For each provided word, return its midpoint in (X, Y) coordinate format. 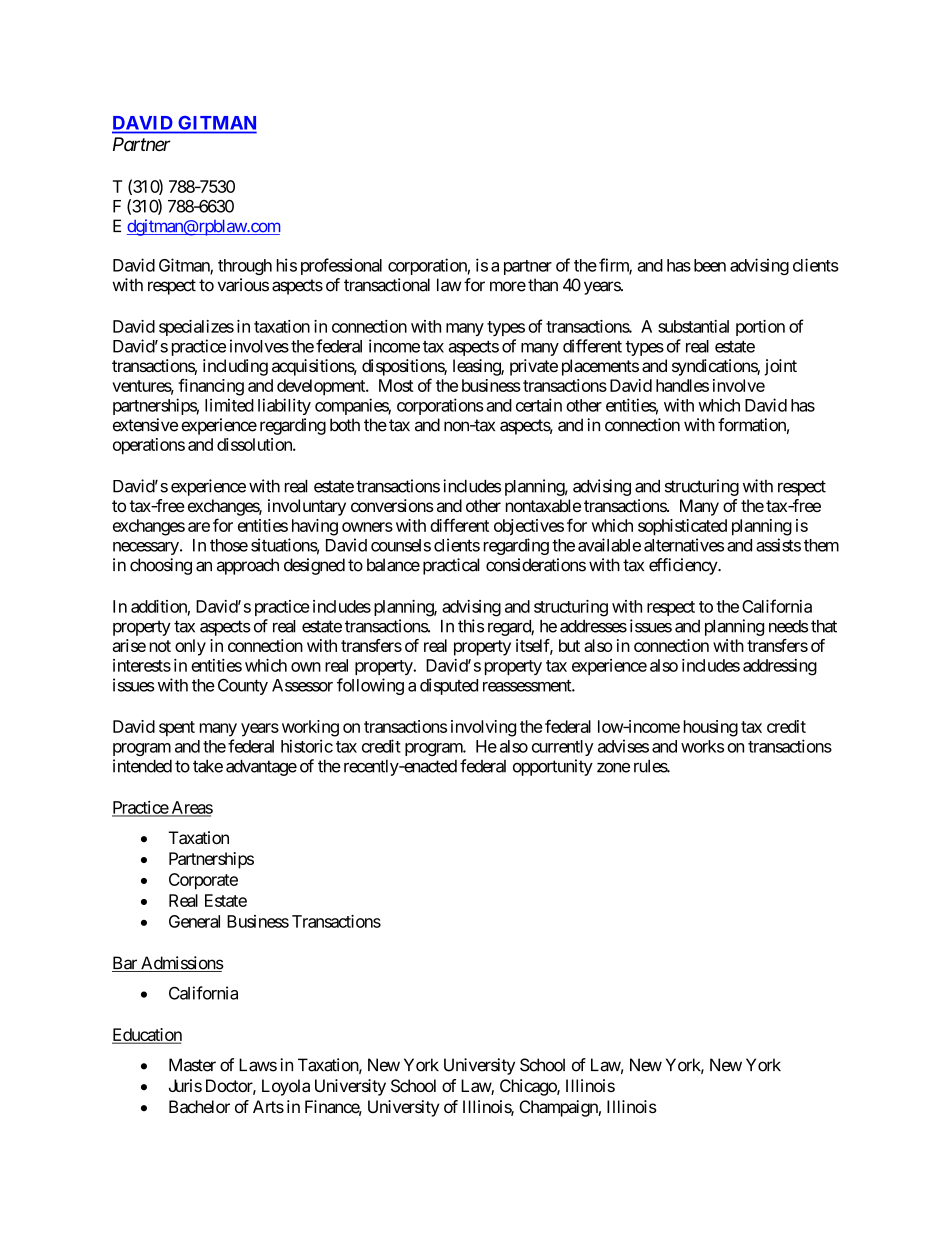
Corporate (203, 881)
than (543, 285)
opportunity (553, 767)
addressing (780, 667)
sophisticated (682, 527)
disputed (449, 686)
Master (192, 1065)
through (245, 267)
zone (613, 768)
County (243, 686)
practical (451, 566)
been (710, 265)
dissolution (255, 444)
